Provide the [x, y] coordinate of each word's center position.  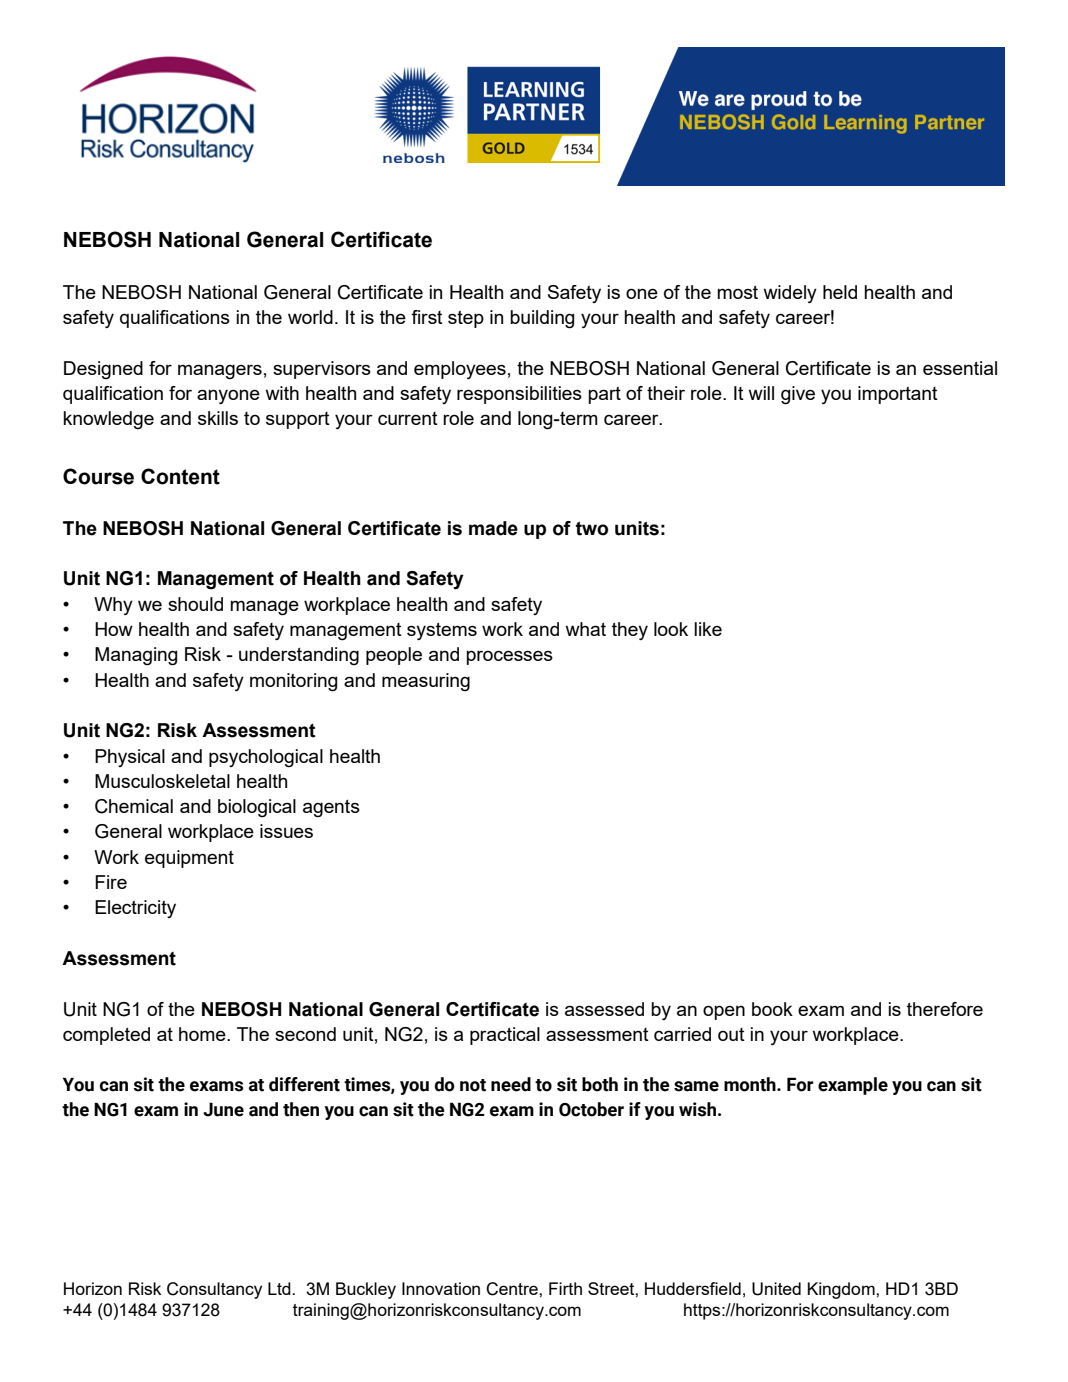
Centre [513, 1289]
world [310, 317]
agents [331, 809]
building [542, 319]
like [708, 629]
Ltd [280, 1288]
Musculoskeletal [162, 781]
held [840, 292]
